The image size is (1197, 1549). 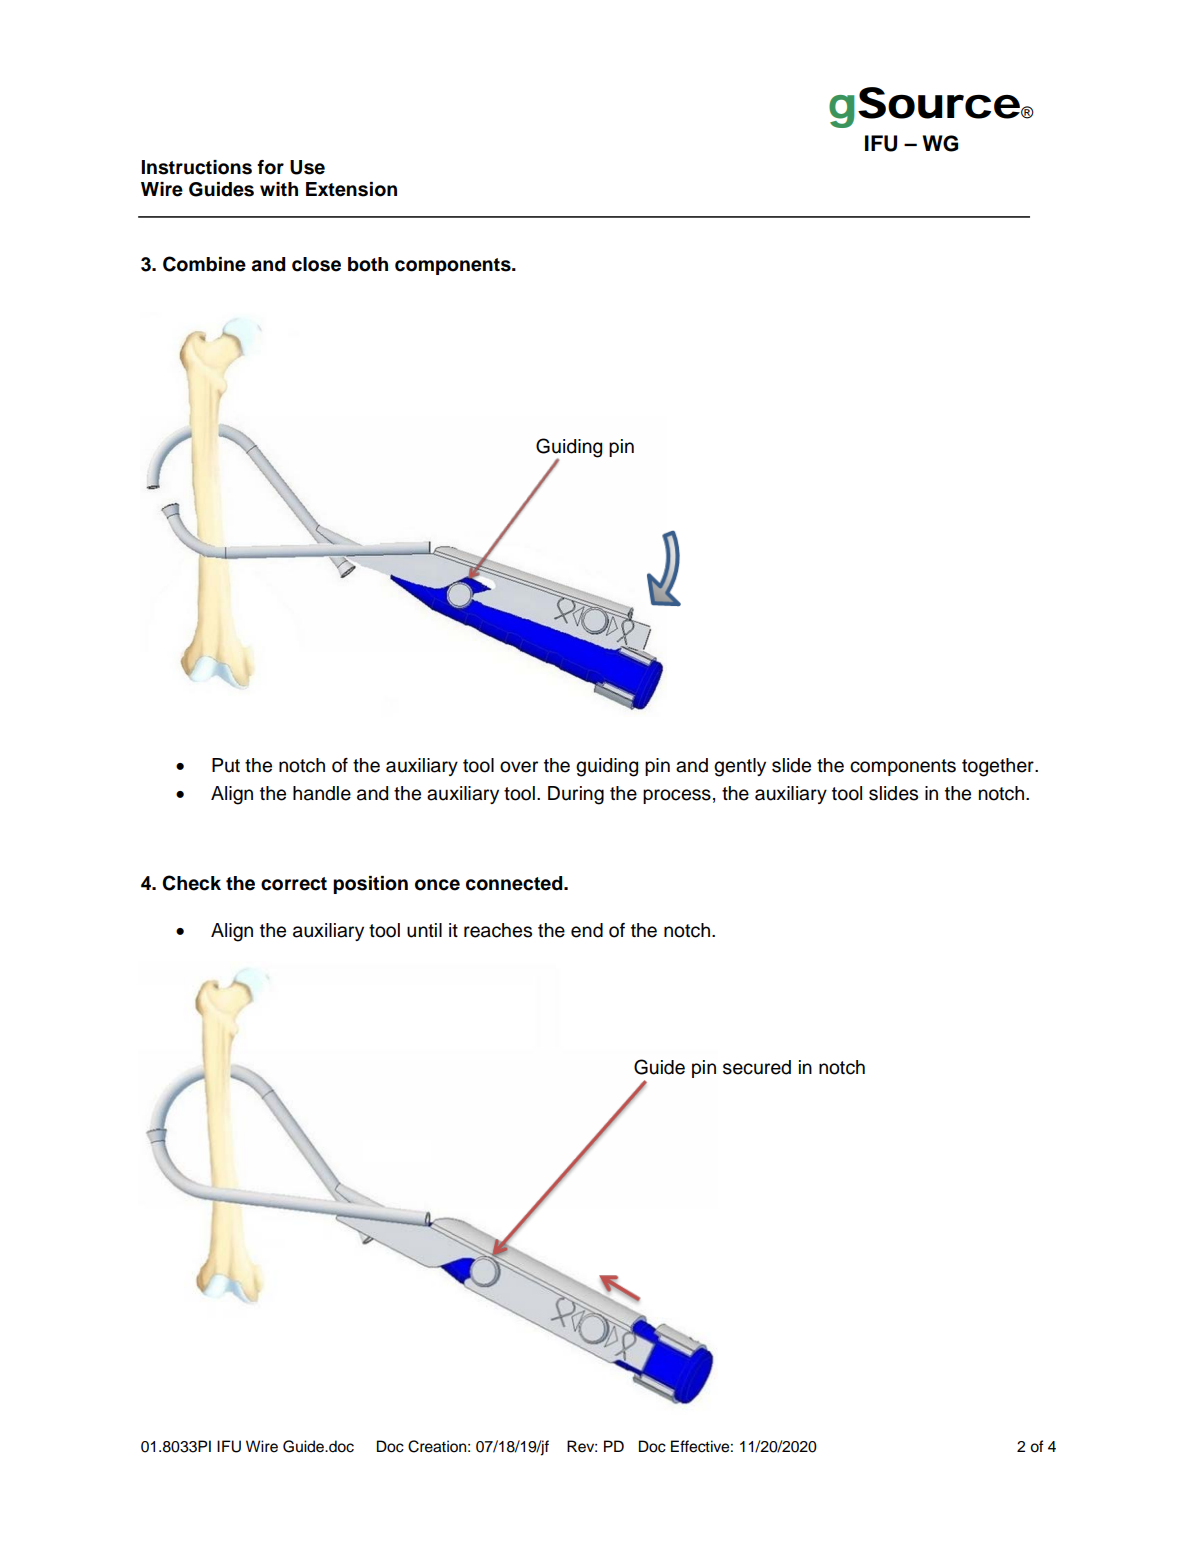 I want to click on Put, so click(x=226, y=765).
